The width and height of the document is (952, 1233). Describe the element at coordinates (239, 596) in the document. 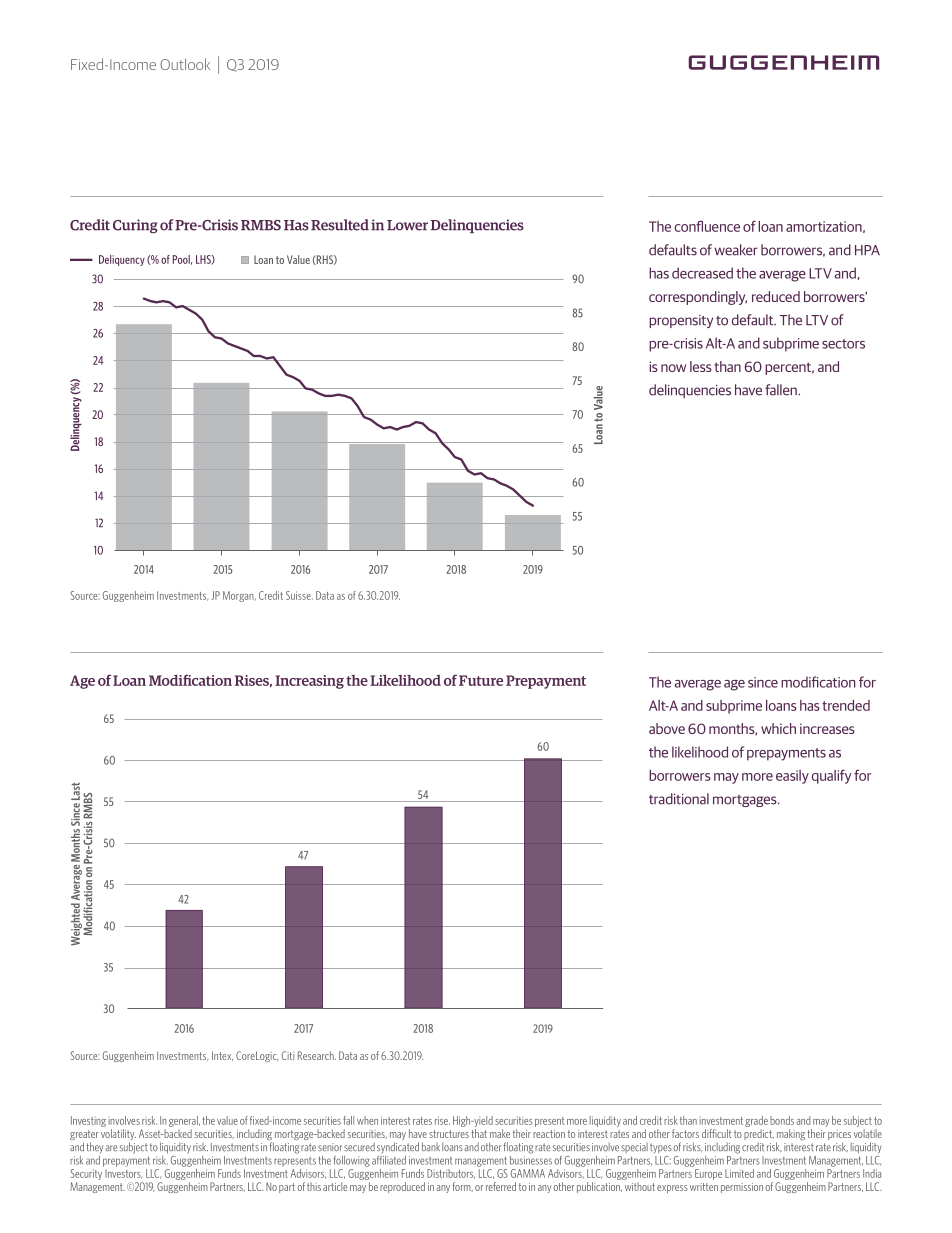

I see `Morgan` at that location.
